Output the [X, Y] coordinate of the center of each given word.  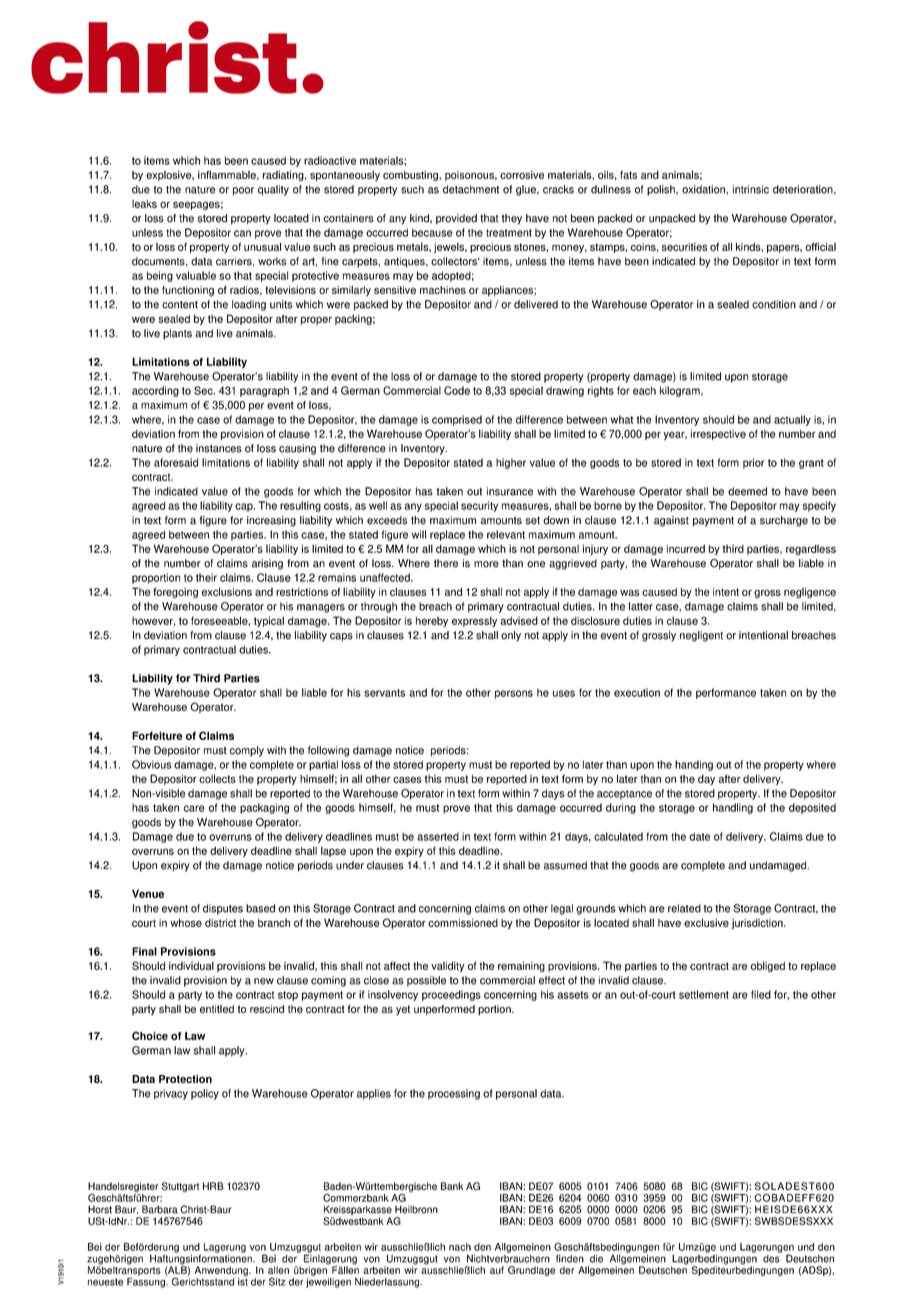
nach [460, 1247]
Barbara [160, 1209]
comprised [457, 420]
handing [694, 765]
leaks [144, 204]
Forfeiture [157, 735]
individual [191, 965]
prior [753, 463]
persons [514, 694]
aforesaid [176, 462]
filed [761, 994]
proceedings [451, 995]
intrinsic [751, 189]
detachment [471, 189]
